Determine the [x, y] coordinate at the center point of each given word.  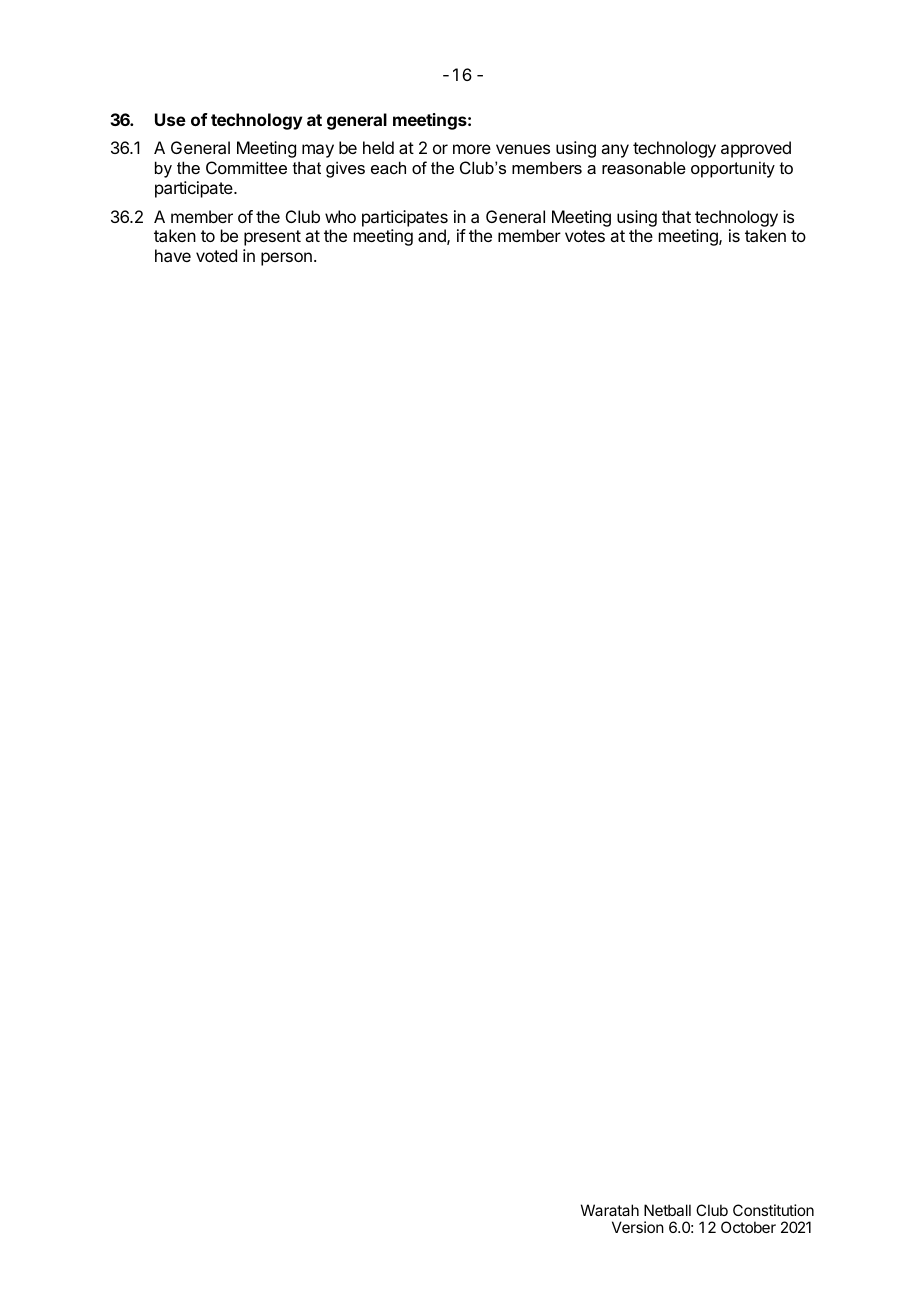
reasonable [644, 167]
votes [585, 236]
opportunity [733, 169]
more [472, 149]
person [286, 259]
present [272, 238]
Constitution [773, 1210]
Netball [667, 1210]
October [748, 1227]
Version [638, 1227]
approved [756, 149]
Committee [246, 167]
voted [216, 255]
